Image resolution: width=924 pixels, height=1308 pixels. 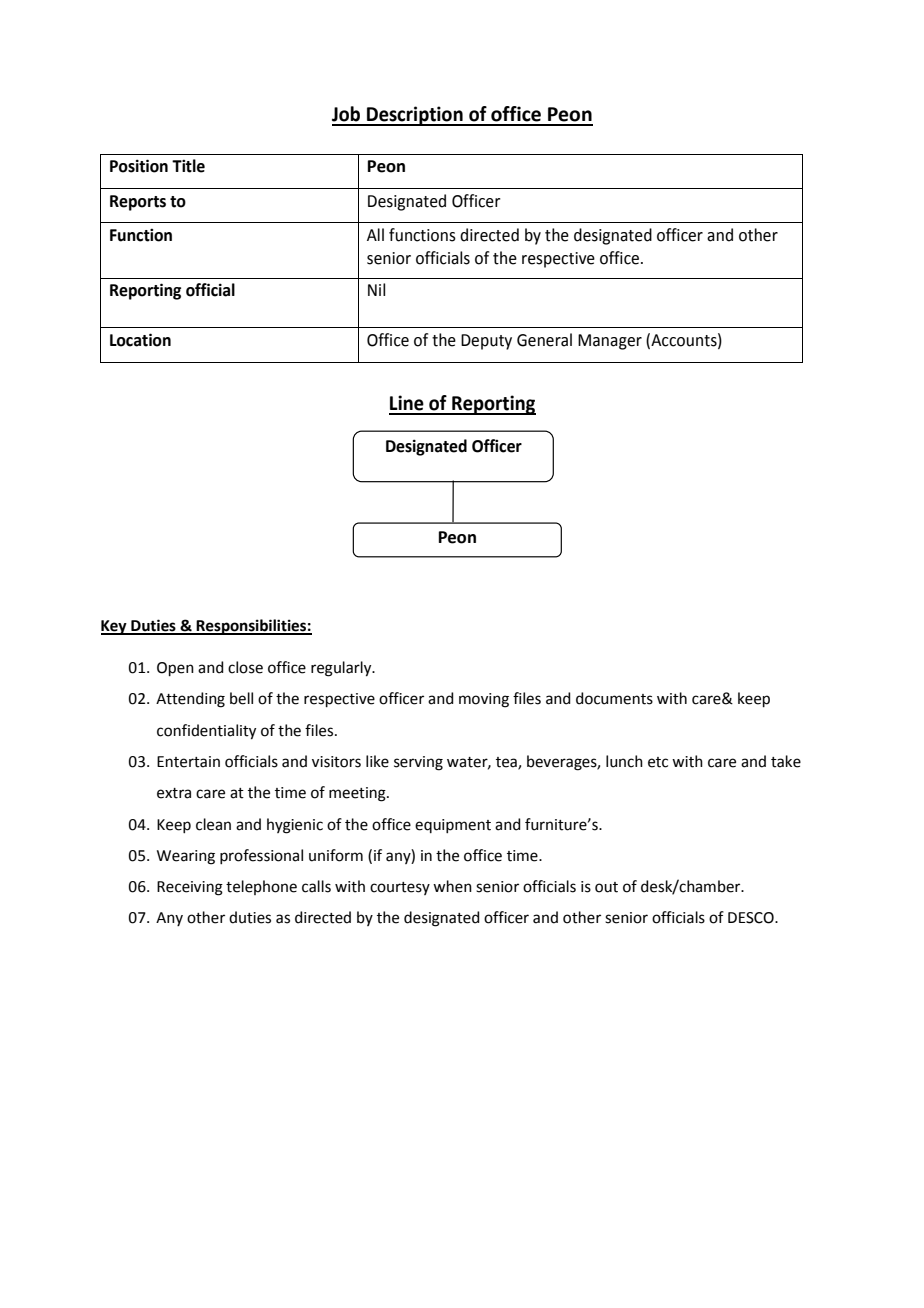 I want to click on Wearing, so click(x=186, y=857).
